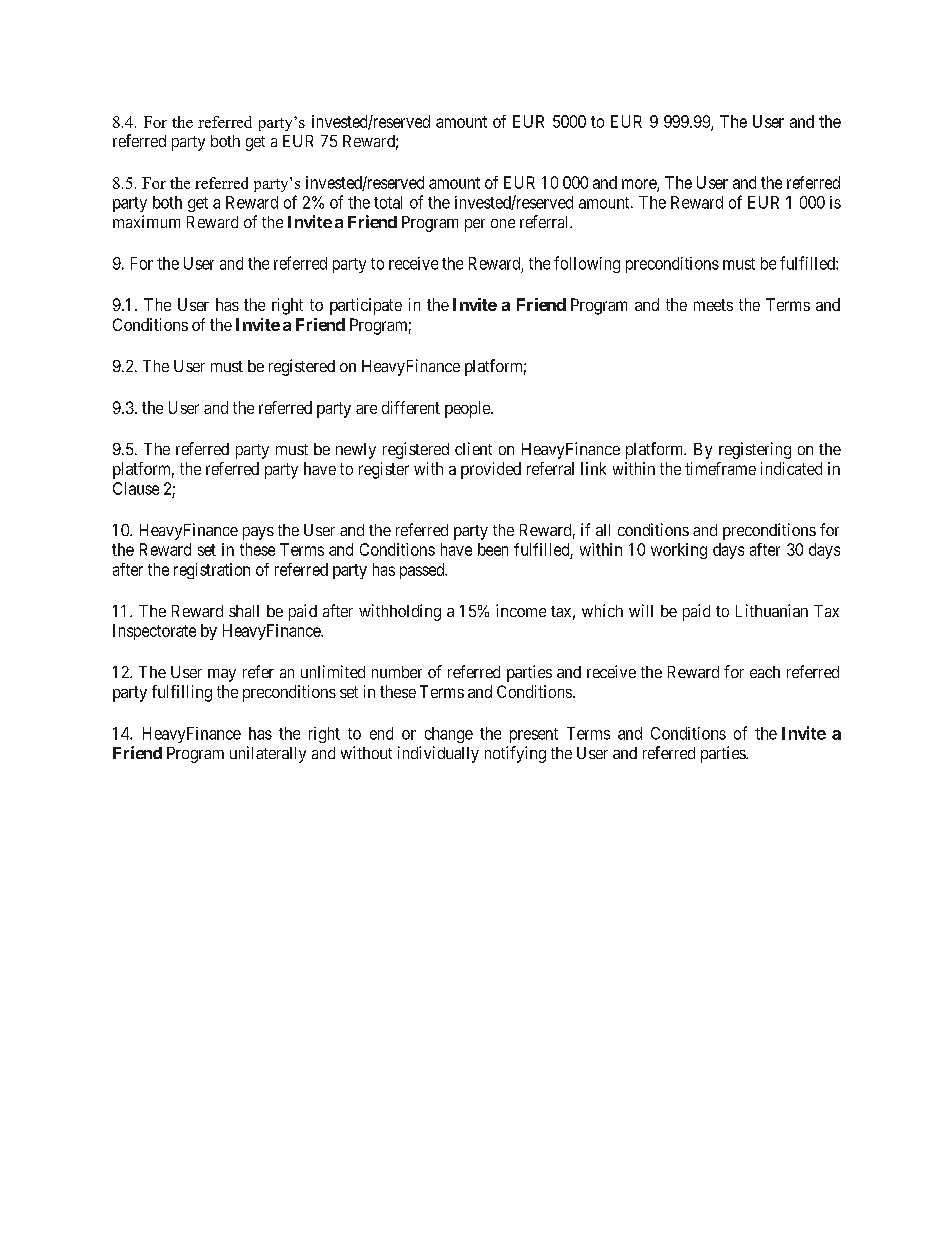  I want to click on more, so click(640, 185).
